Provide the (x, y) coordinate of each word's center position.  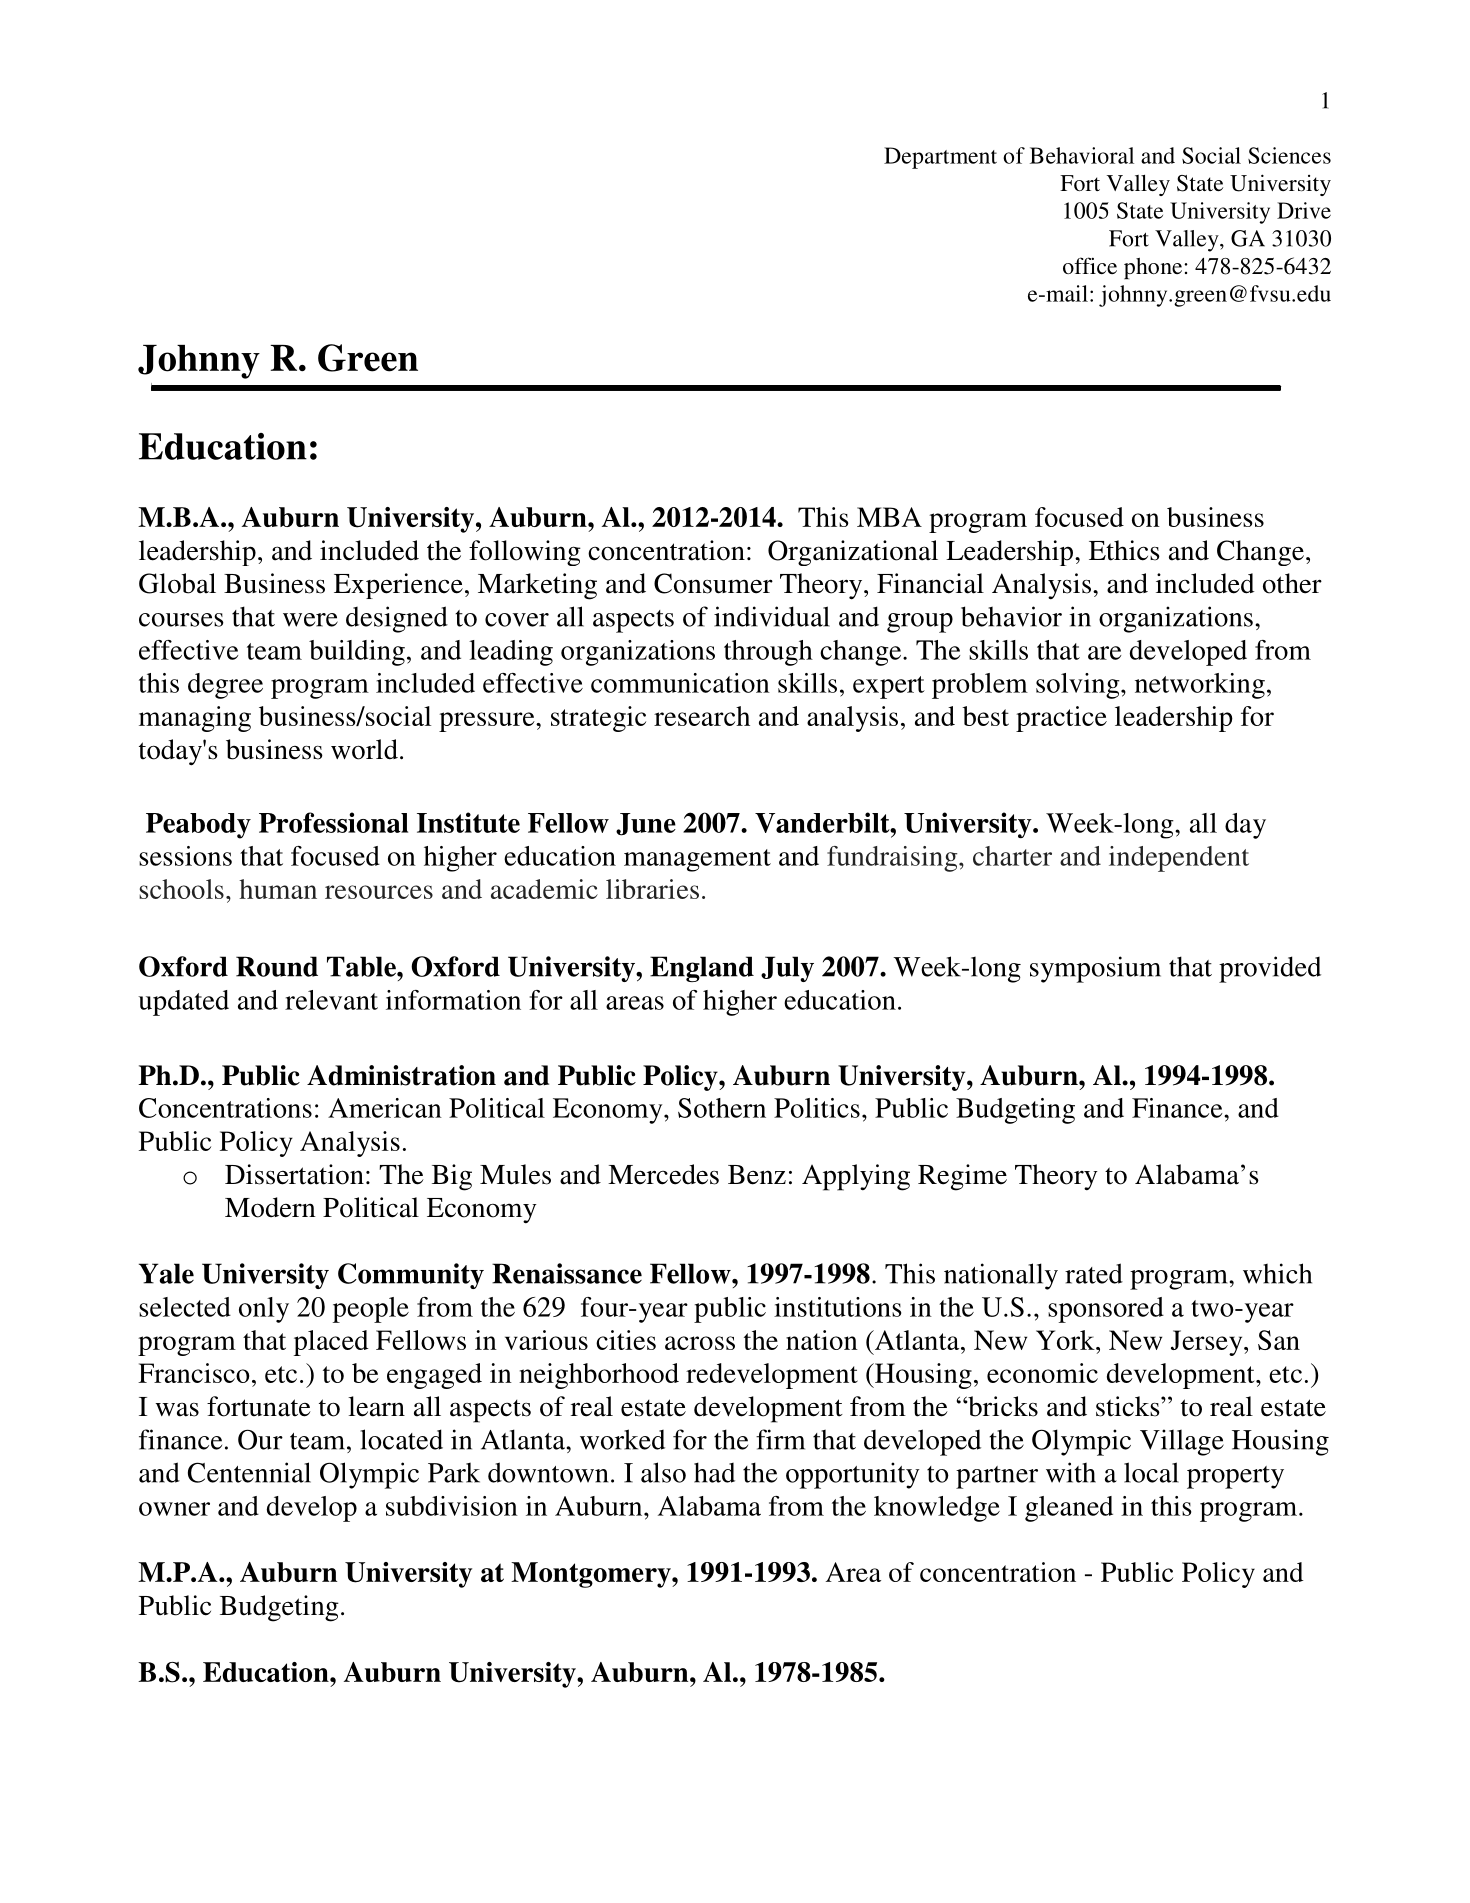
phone (1154, 268)
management (697, 860)
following (525, 553)
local (1151, 1472)
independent (1179, 859)
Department (940, 158)
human (278, 889)
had (714, 1472)
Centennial (249, 1472)
